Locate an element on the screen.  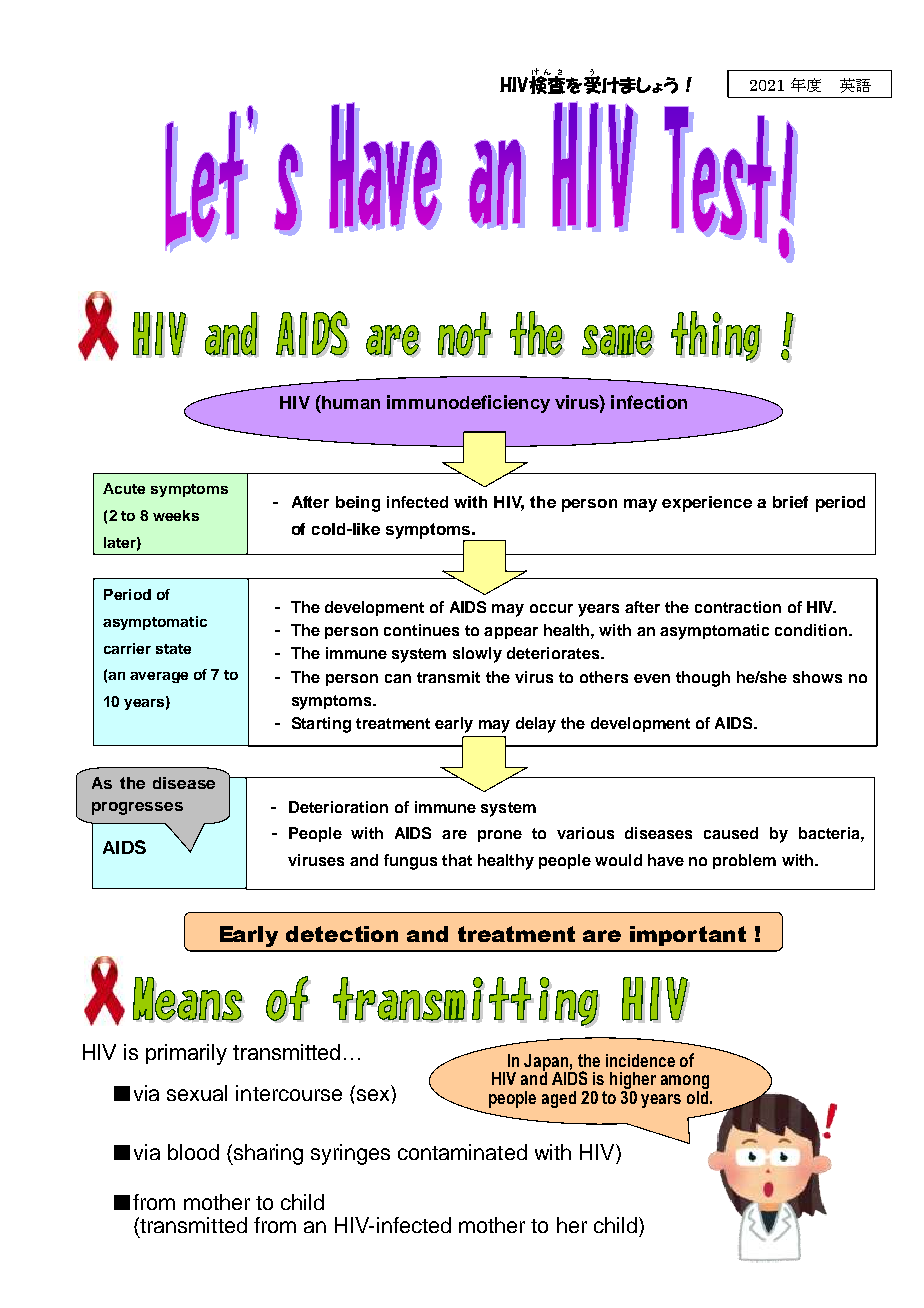
Acute is located at coordinates (124, 488).
